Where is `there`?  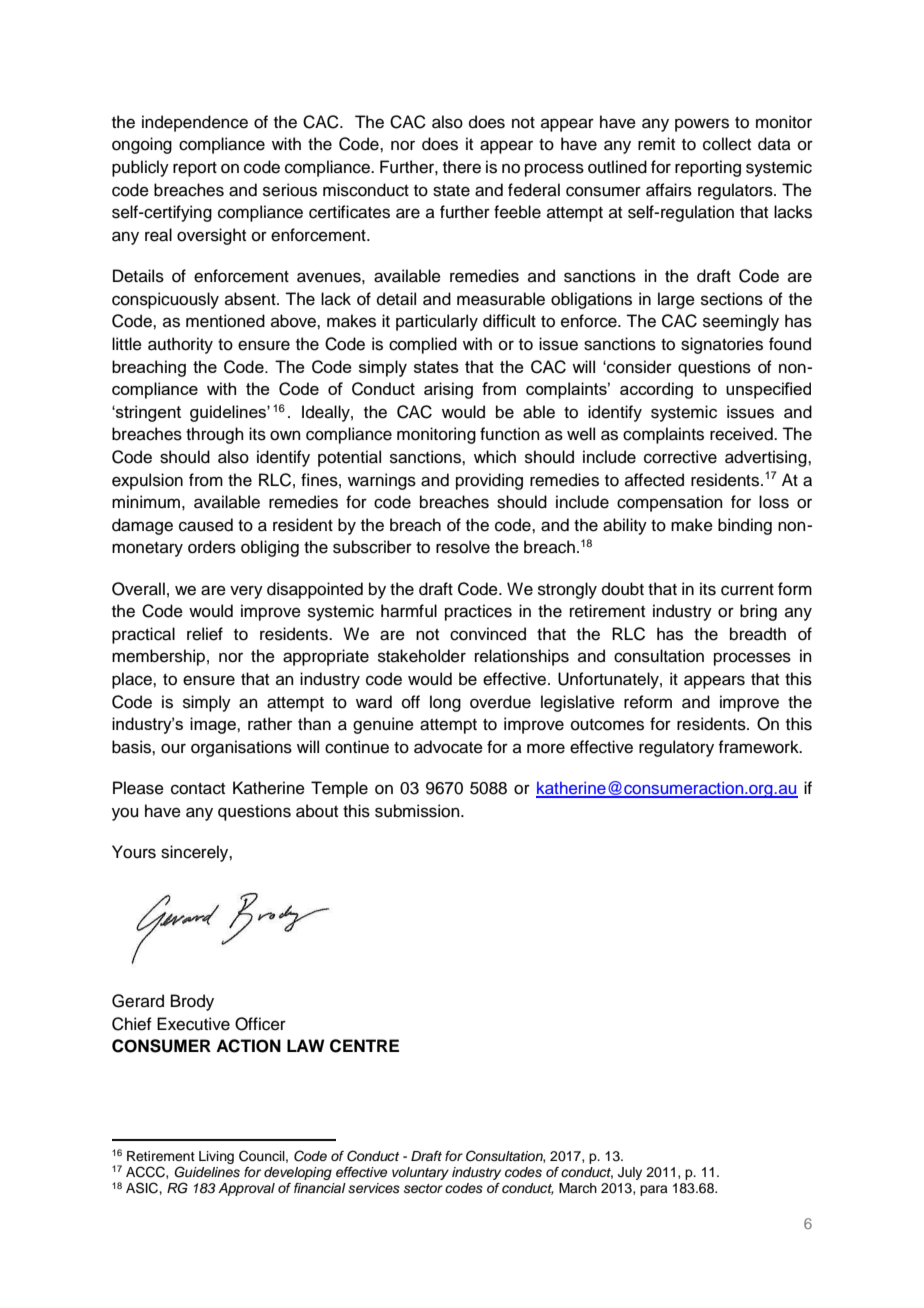 there is located at coordinates (462, 167).
